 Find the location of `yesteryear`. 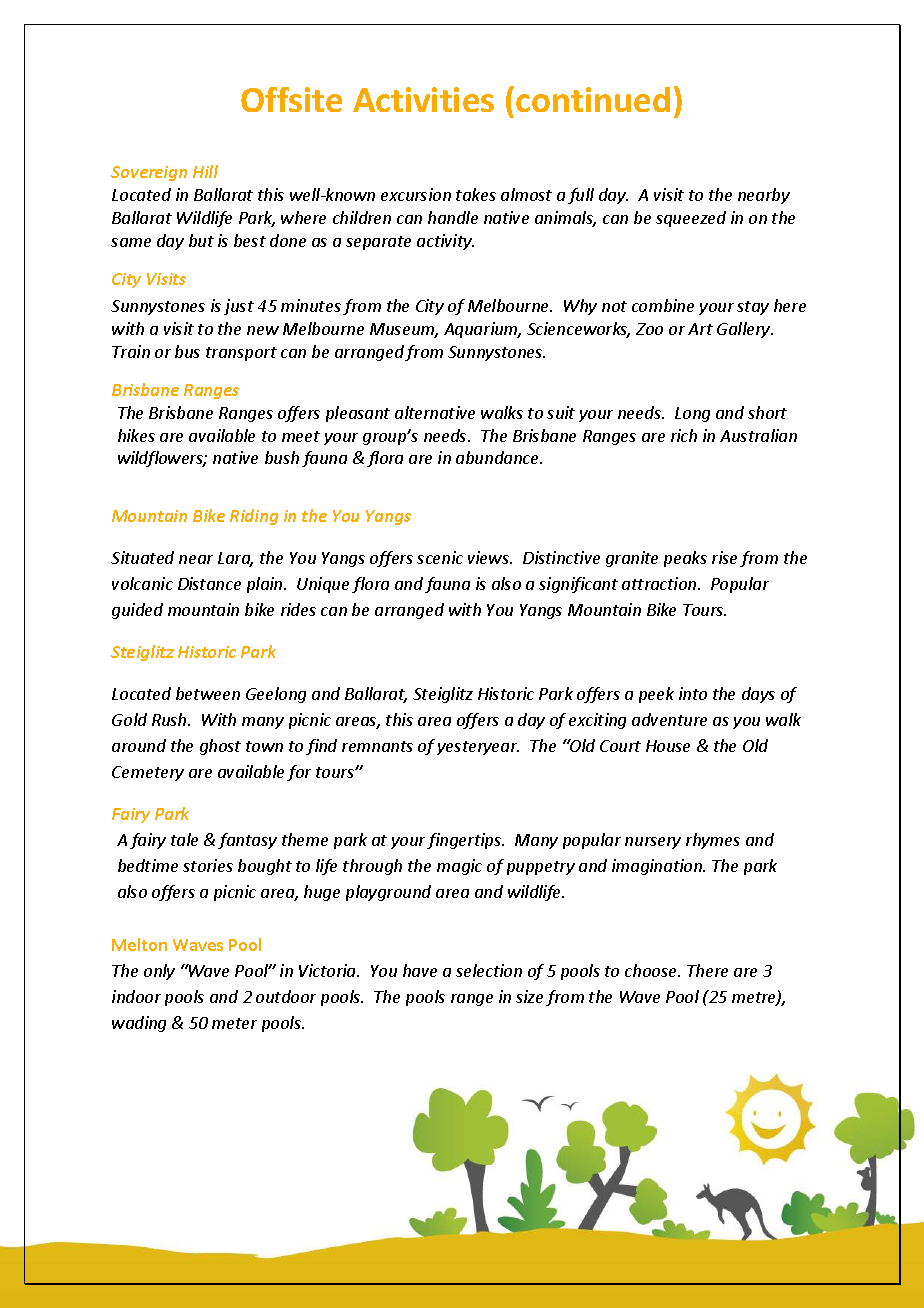

yesteryear is located at coordinates (478, 748).
